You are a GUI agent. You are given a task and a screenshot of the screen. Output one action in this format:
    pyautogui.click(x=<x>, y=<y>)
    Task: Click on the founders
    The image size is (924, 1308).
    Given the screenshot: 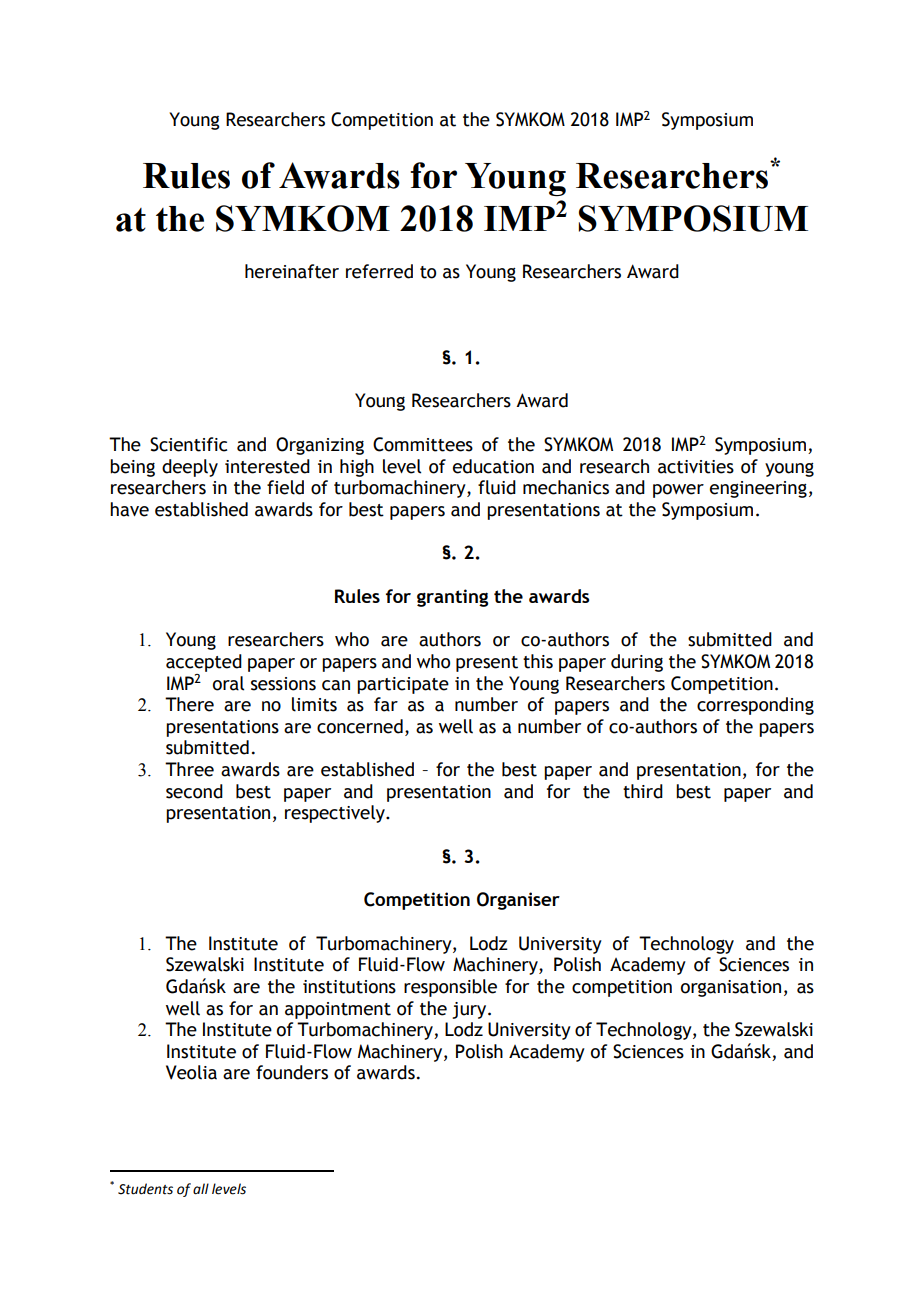 What is the action you would take?
    pyautogui.click(x=292, y=1072)
